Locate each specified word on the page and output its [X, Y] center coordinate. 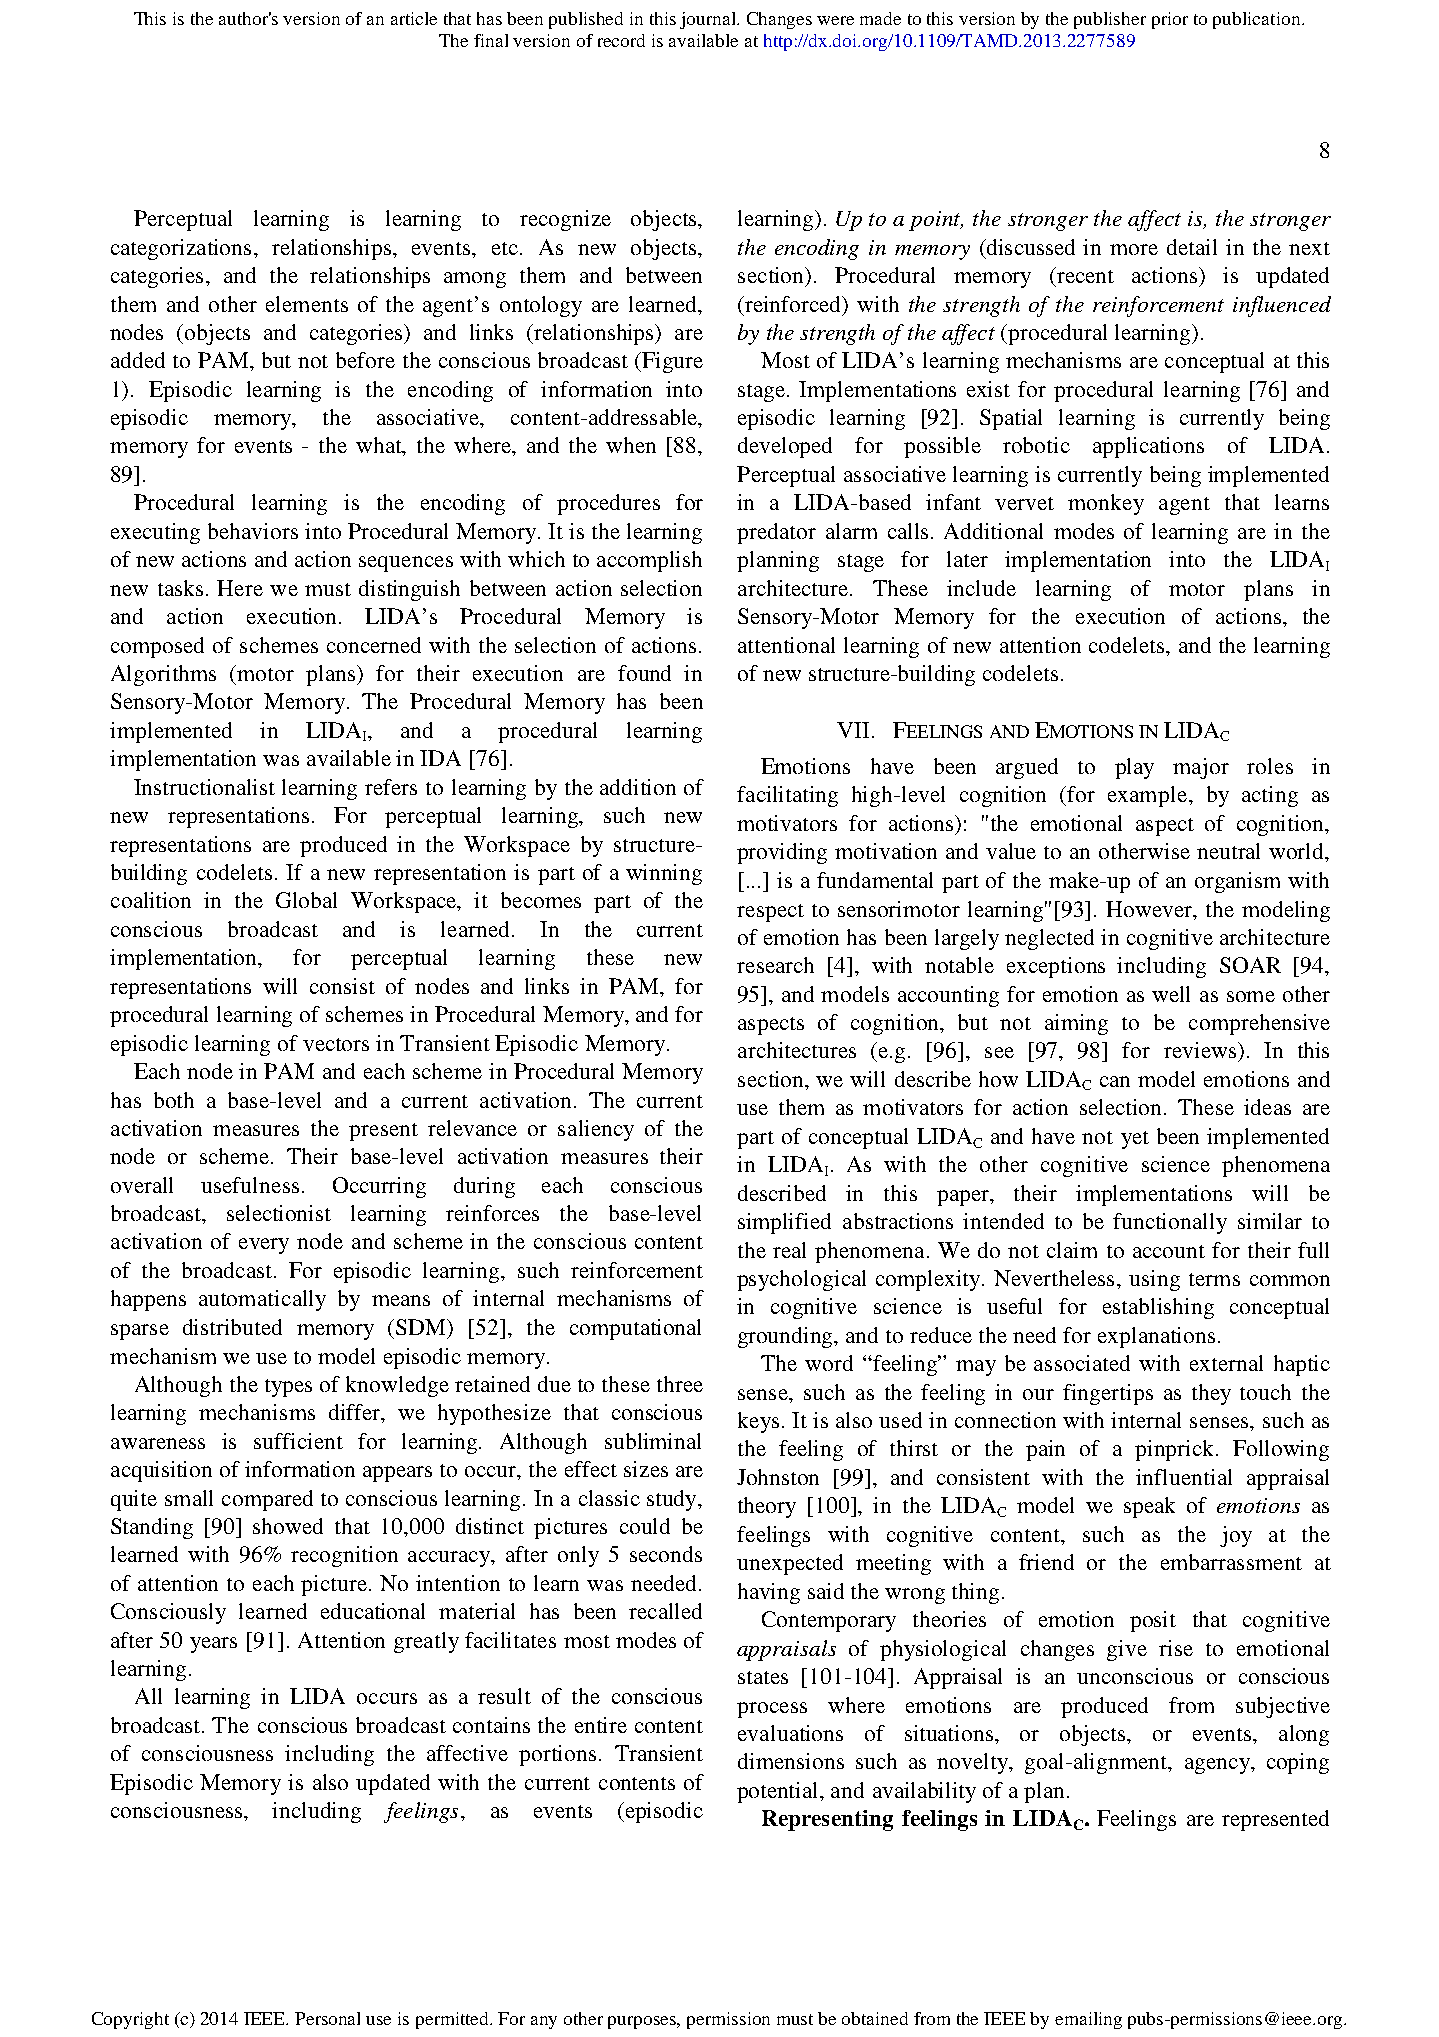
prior [1170, 20]
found [644, 673]
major [1201, 768]
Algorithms [163, 675]
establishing [1158, 1308]
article [414, 18]
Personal [327, 2018]
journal [709, 20]
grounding [787, 1337]
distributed [232, 1327]
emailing [1088, 2020]
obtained [875, 2018]
